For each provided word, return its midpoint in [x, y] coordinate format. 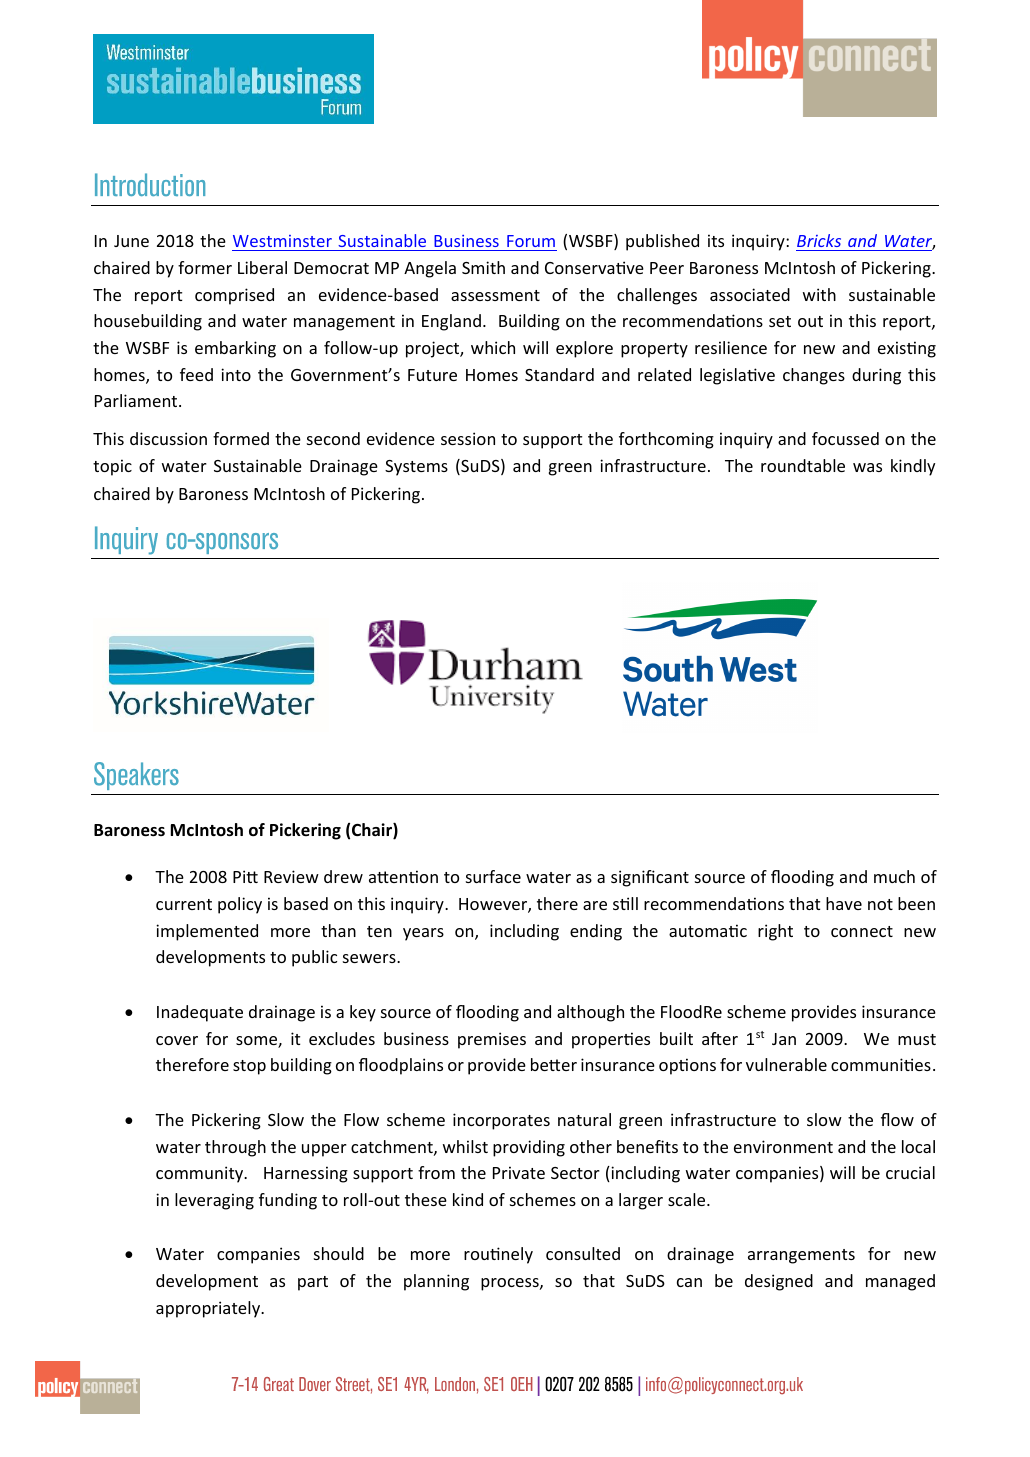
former [205, 267]
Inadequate [200, 1013]
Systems [416, 468]
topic [112, 467]
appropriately [209, 1309]
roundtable [803, 465]
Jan [784, 1039]
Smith [483, 267]
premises [492, 1040]
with [819, 294]
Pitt [245, 876]
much [894, 876]
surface [493, 876]
